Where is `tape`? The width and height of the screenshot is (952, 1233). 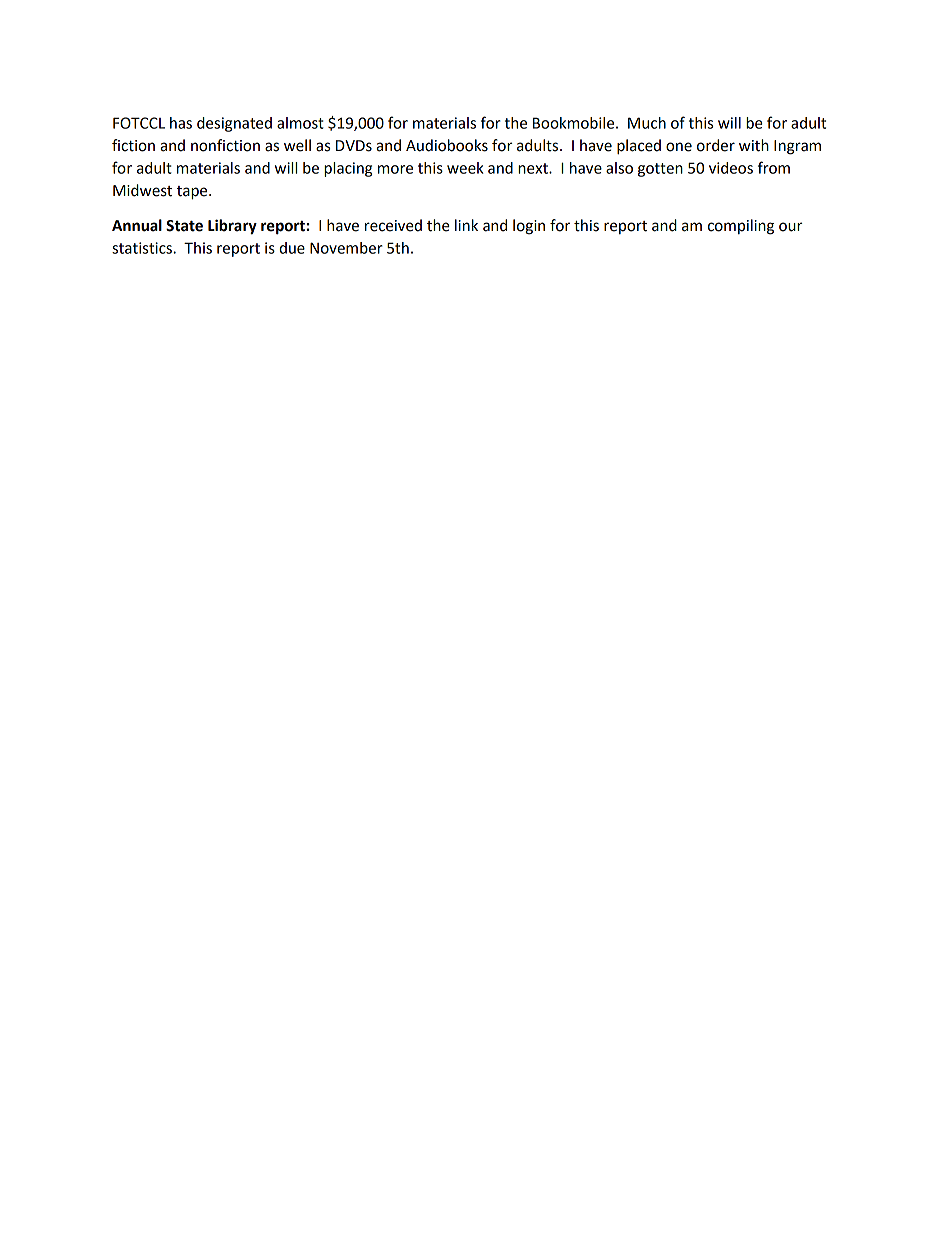 tape is located at coordinates (193, 193).
